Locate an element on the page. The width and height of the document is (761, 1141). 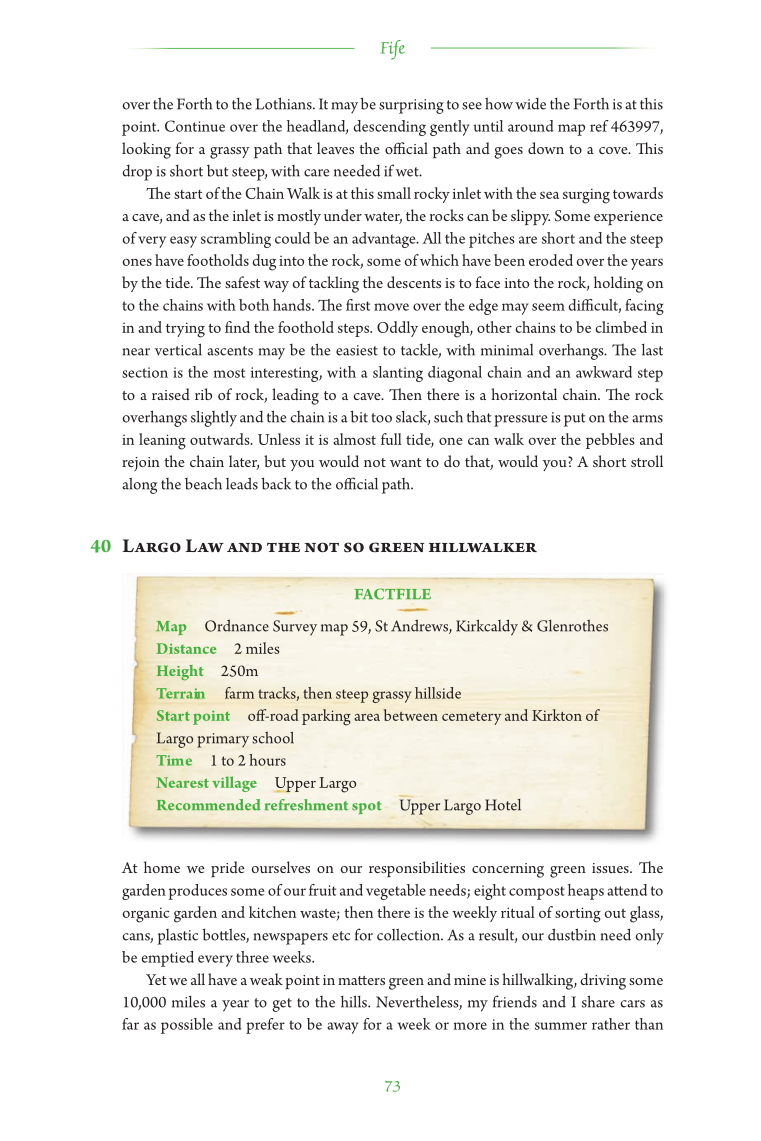
wide is located at coordinates (530, 104).
